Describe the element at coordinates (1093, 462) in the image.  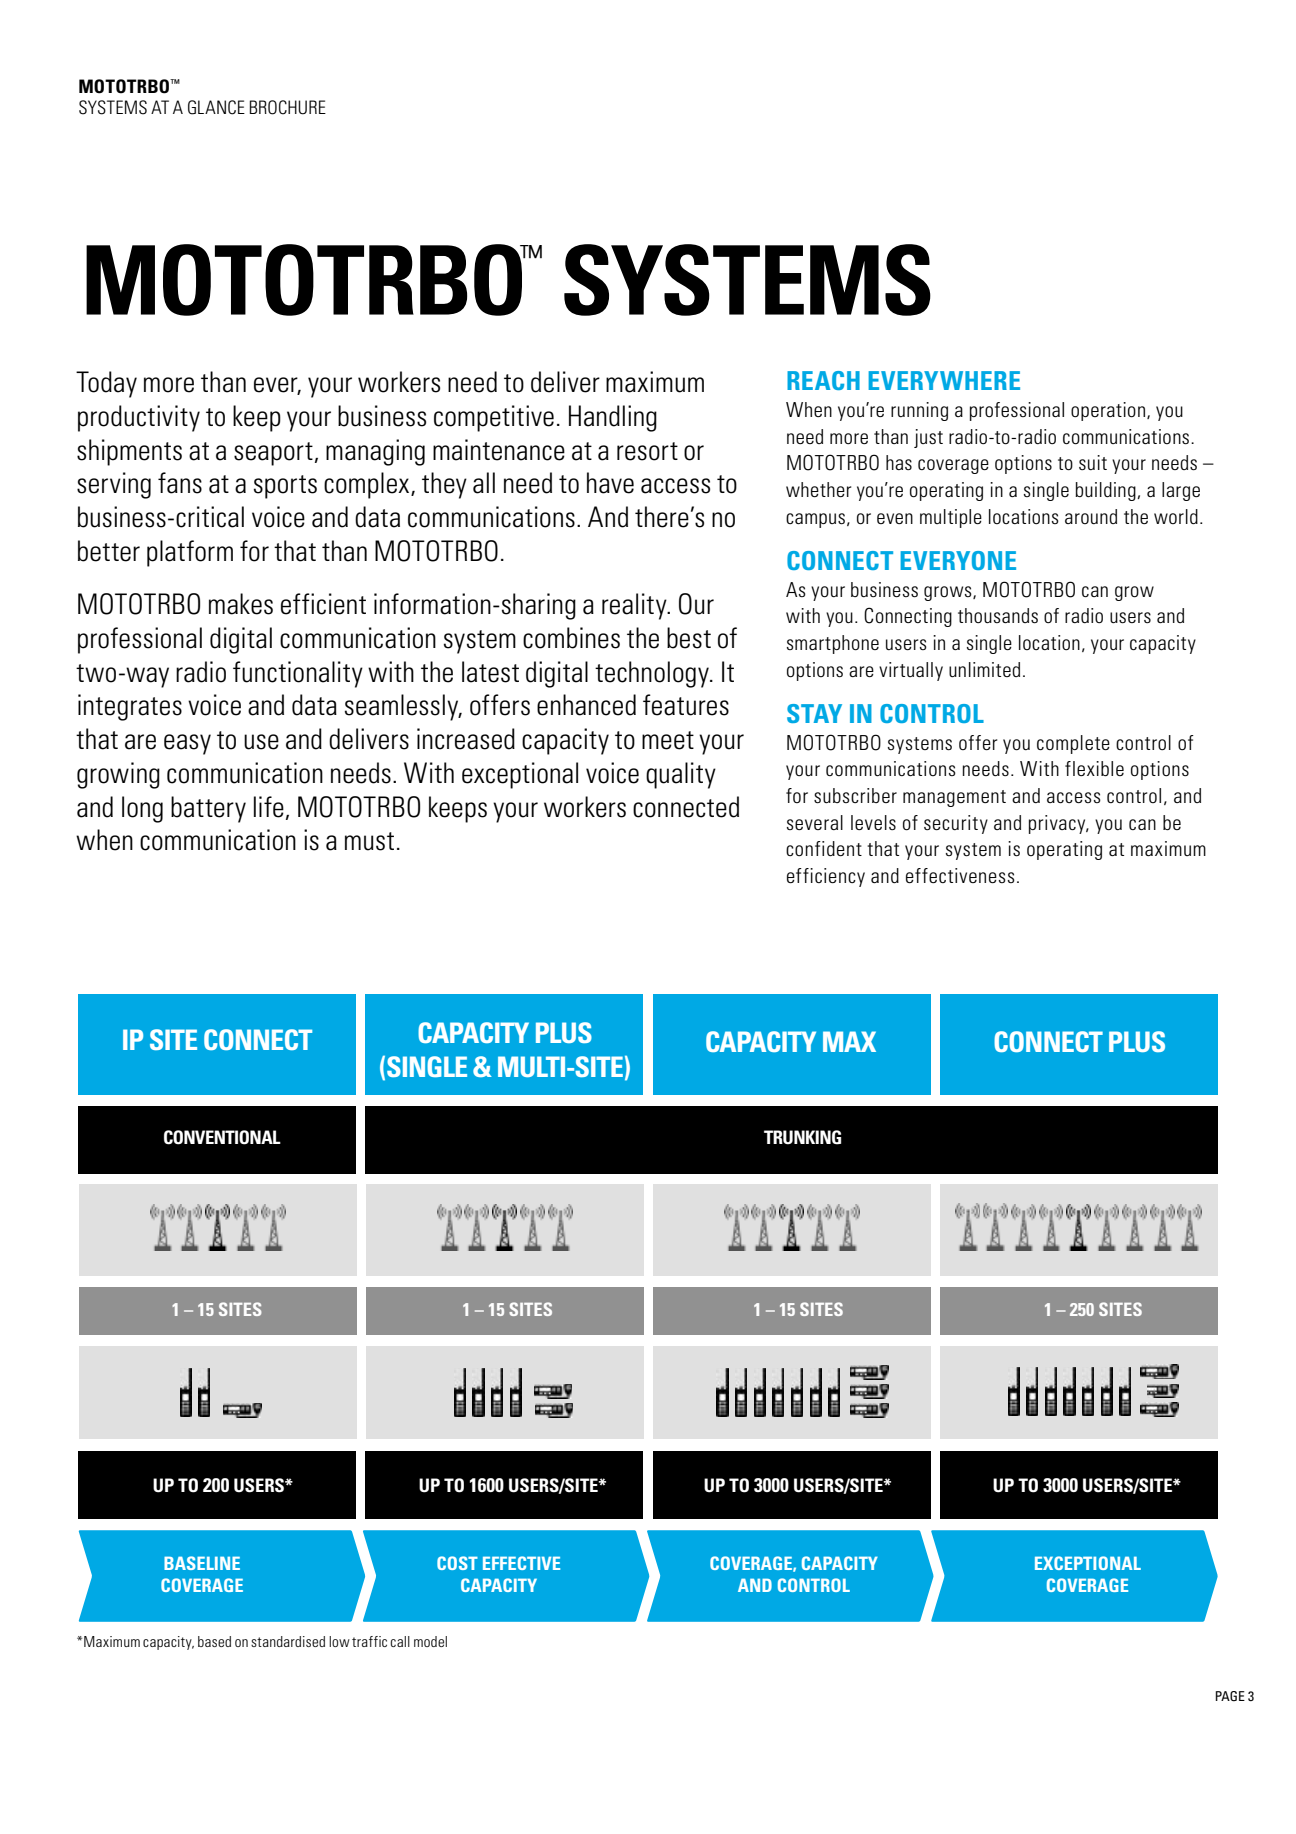
I see `suit` at that location.
